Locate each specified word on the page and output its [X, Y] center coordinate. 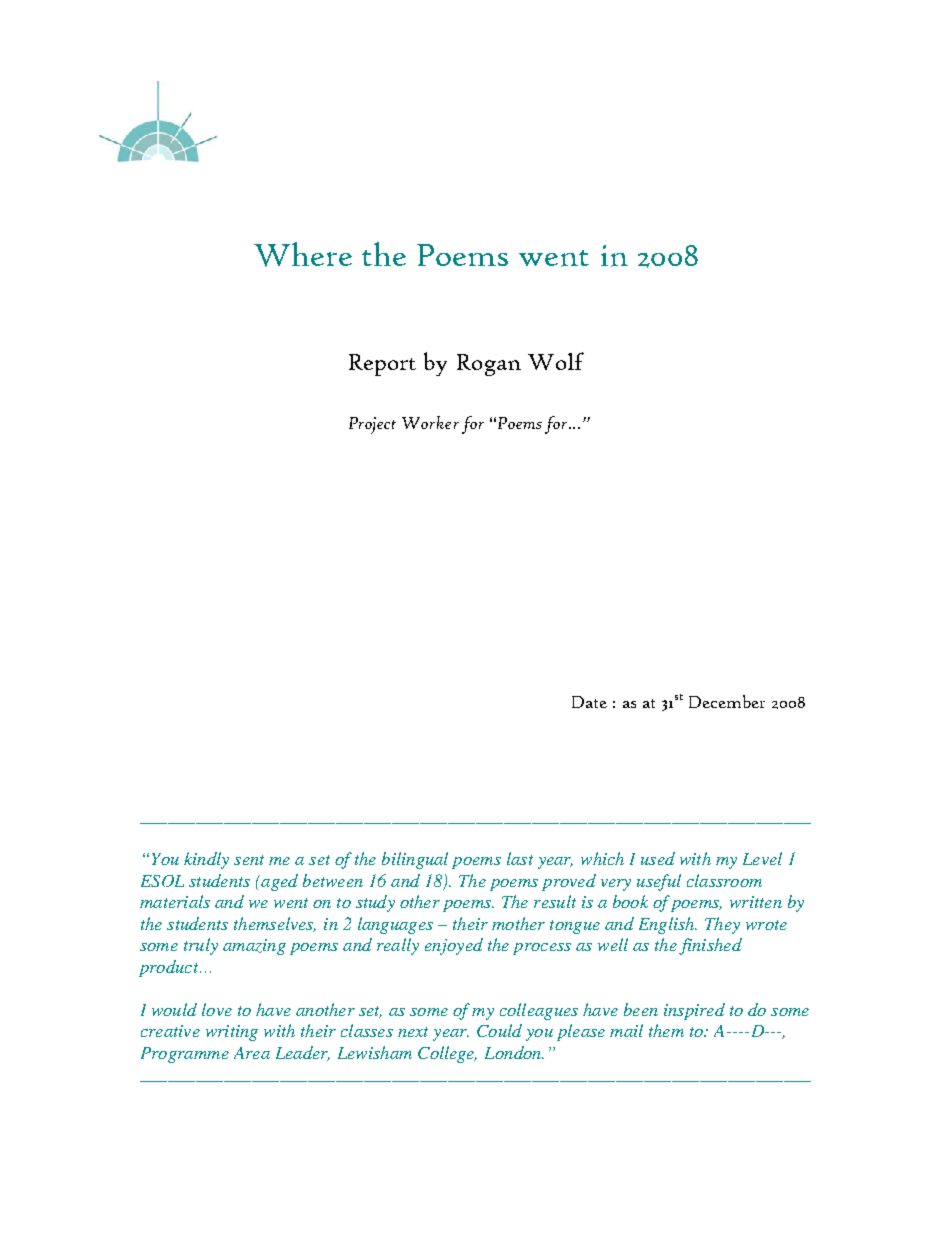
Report [382, 365]
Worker [430, 422]
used [658, 858]
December [727, 701]
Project [372, 425]
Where [303, 254]
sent [249, 860]
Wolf [556, 361]
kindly [206, 860]
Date [589, 702]
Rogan [489, 365]
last [520, 858]
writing [232, 1033]
